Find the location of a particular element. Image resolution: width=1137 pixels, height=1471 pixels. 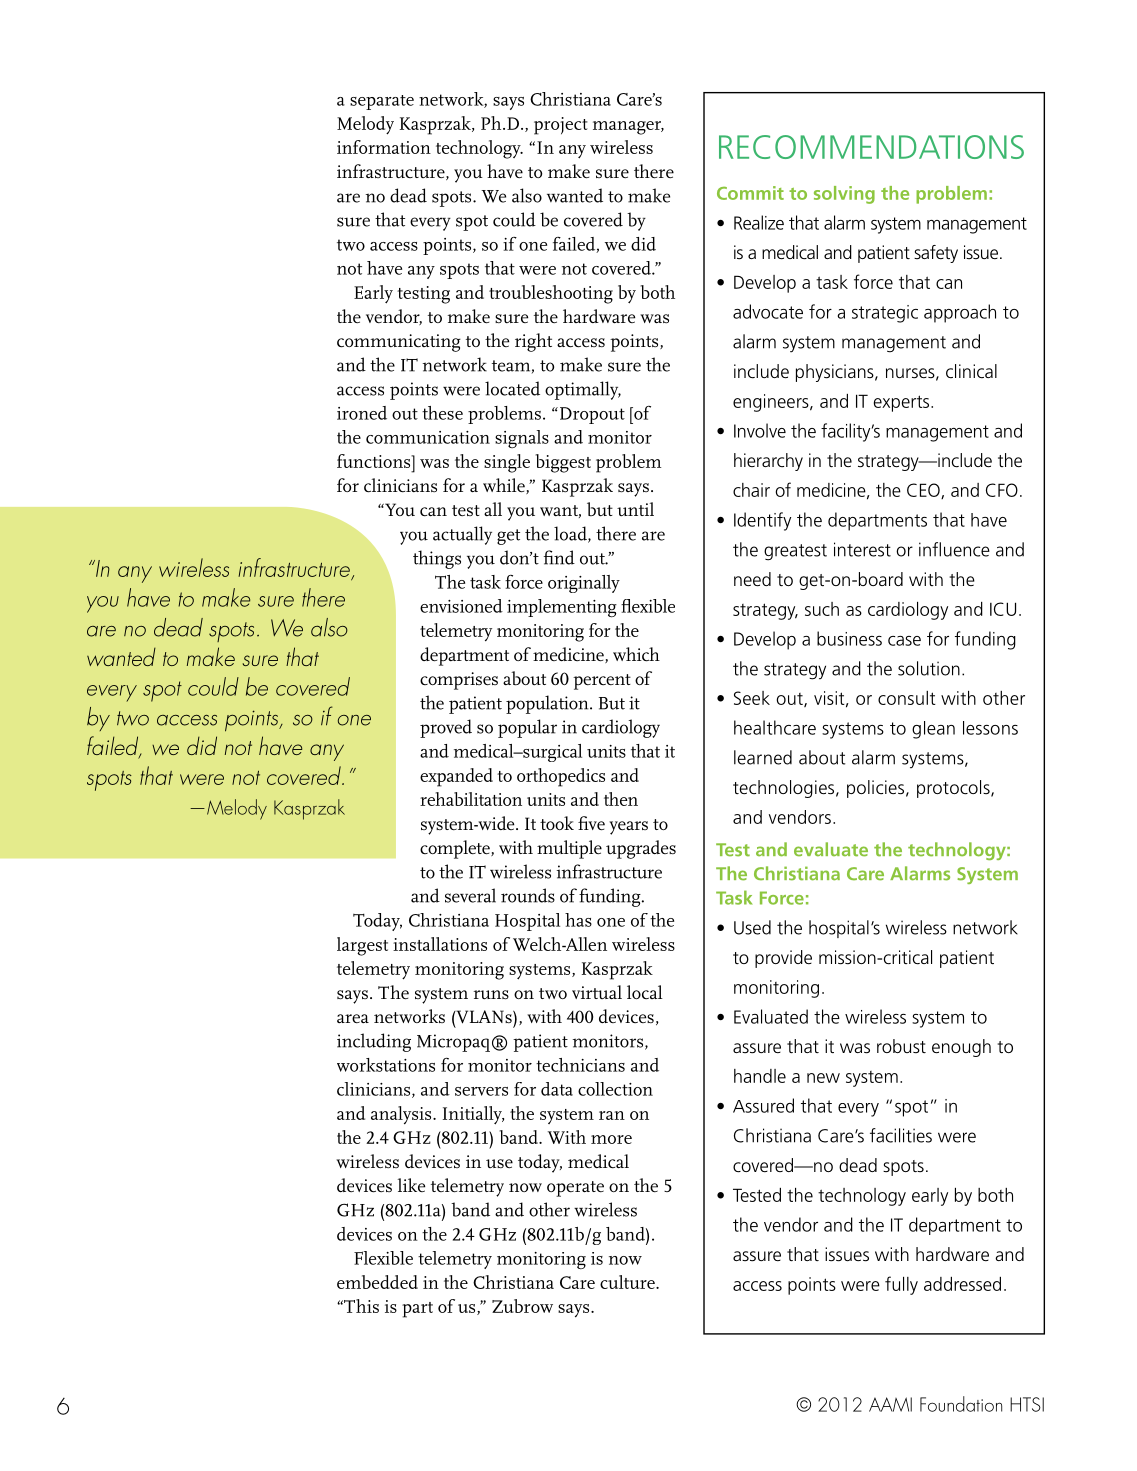

local is located at coordinates (645, 992).
